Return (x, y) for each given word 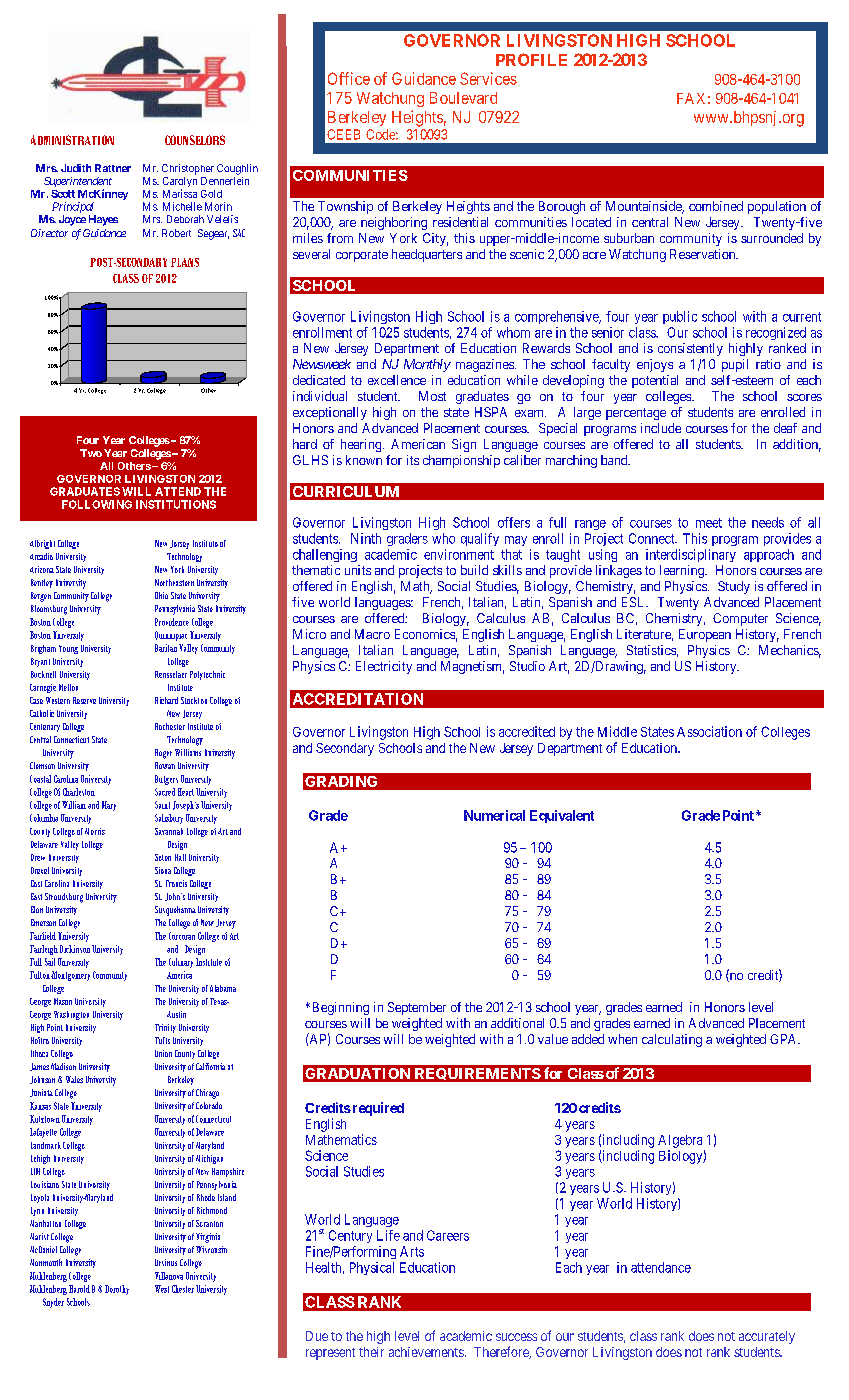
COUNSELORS (195, 140)
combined (716, 206)
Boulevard (463, 98)
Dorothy (117, 1290)
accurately (767, 1337)
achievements (426, 1352)
